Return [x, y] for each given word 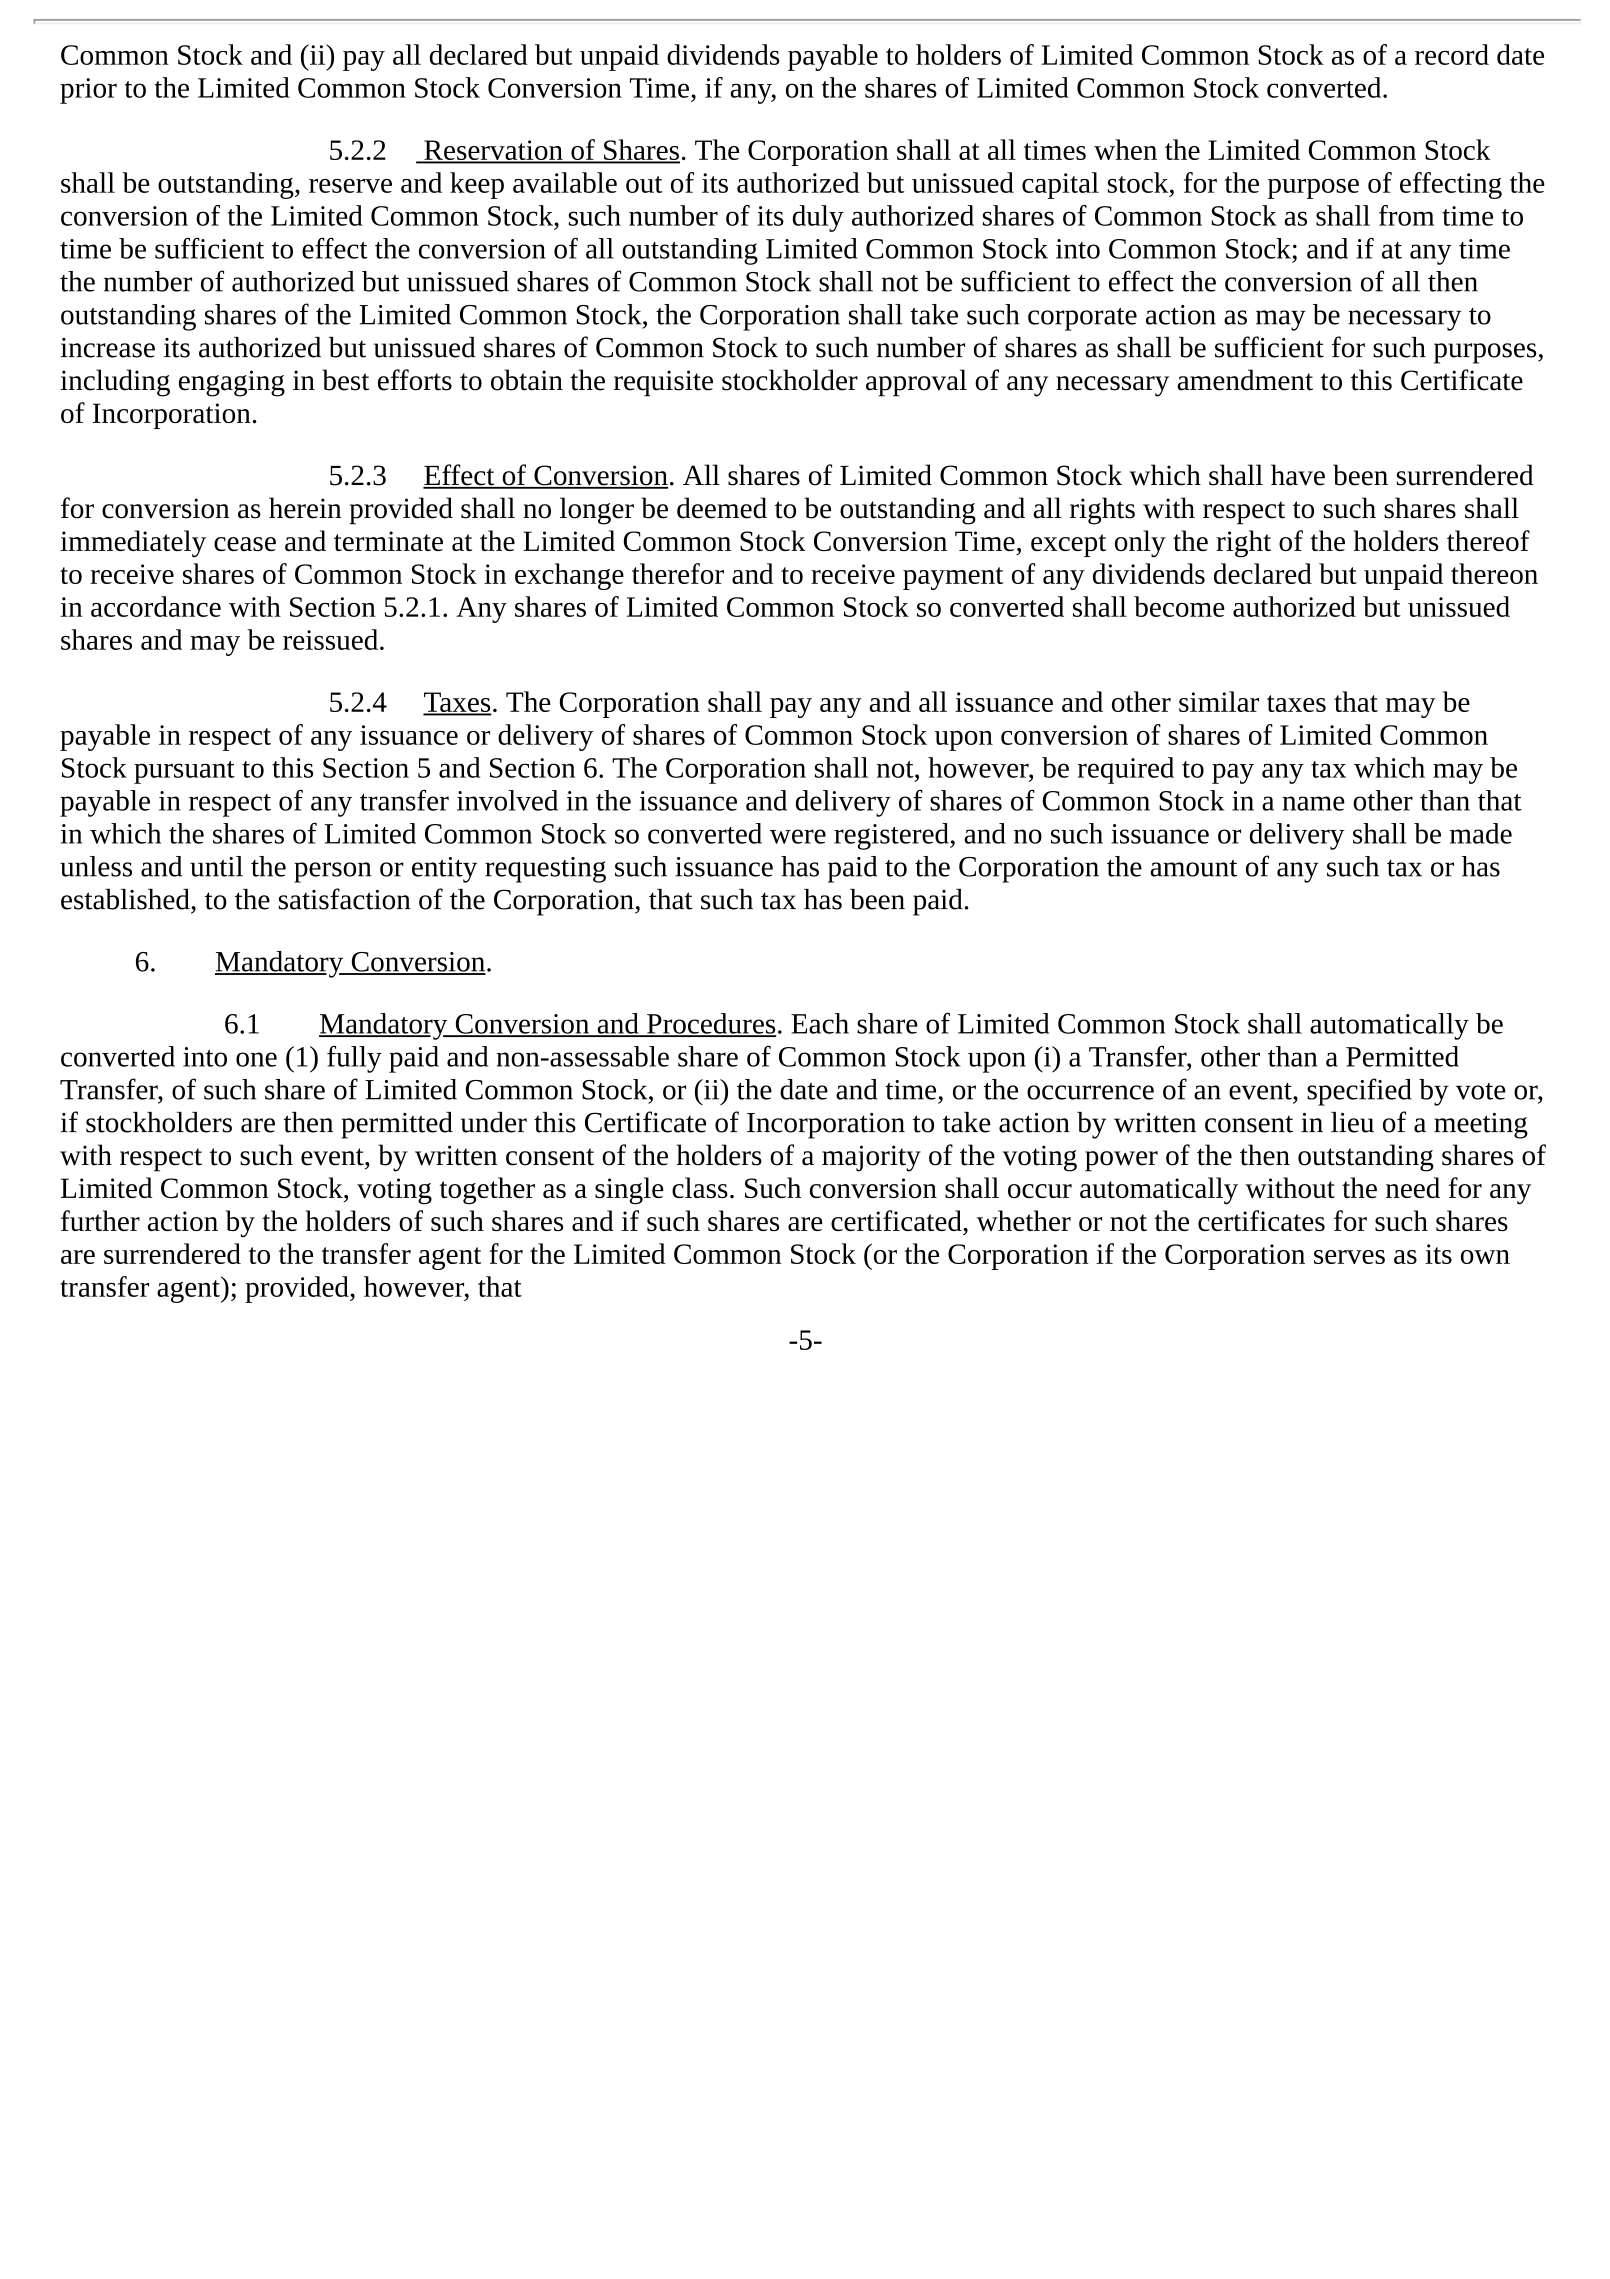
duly [818, 218]
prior [88, 91]
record [1452, 54]
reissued [330, 639]
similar [1219, 701]
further [100, 1220]
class [700, 1187]
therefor [678, 573]
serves [1349, 1257]
